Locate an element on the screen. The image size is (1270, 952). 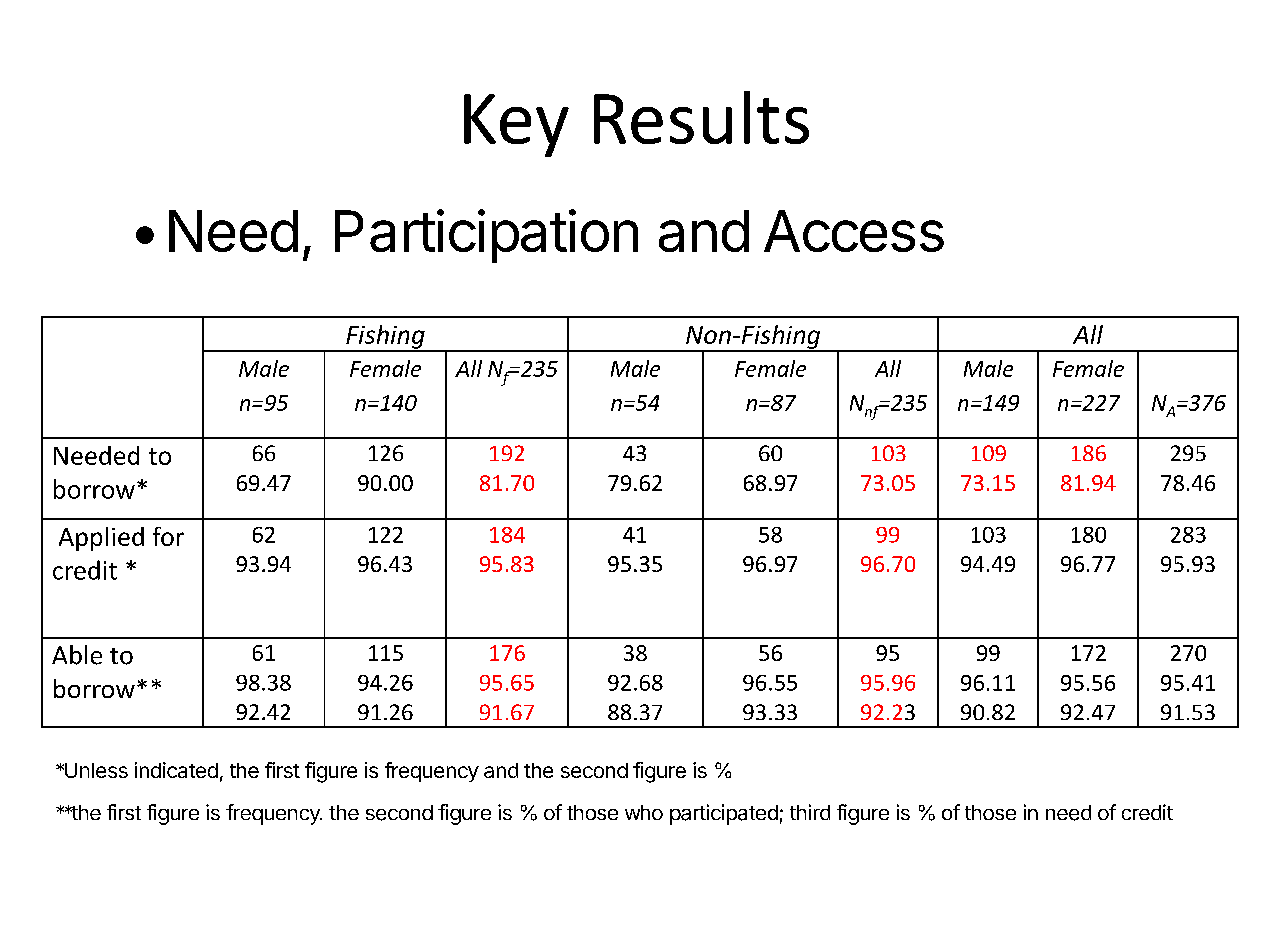
indicated is located at coordinates (176, 770).
